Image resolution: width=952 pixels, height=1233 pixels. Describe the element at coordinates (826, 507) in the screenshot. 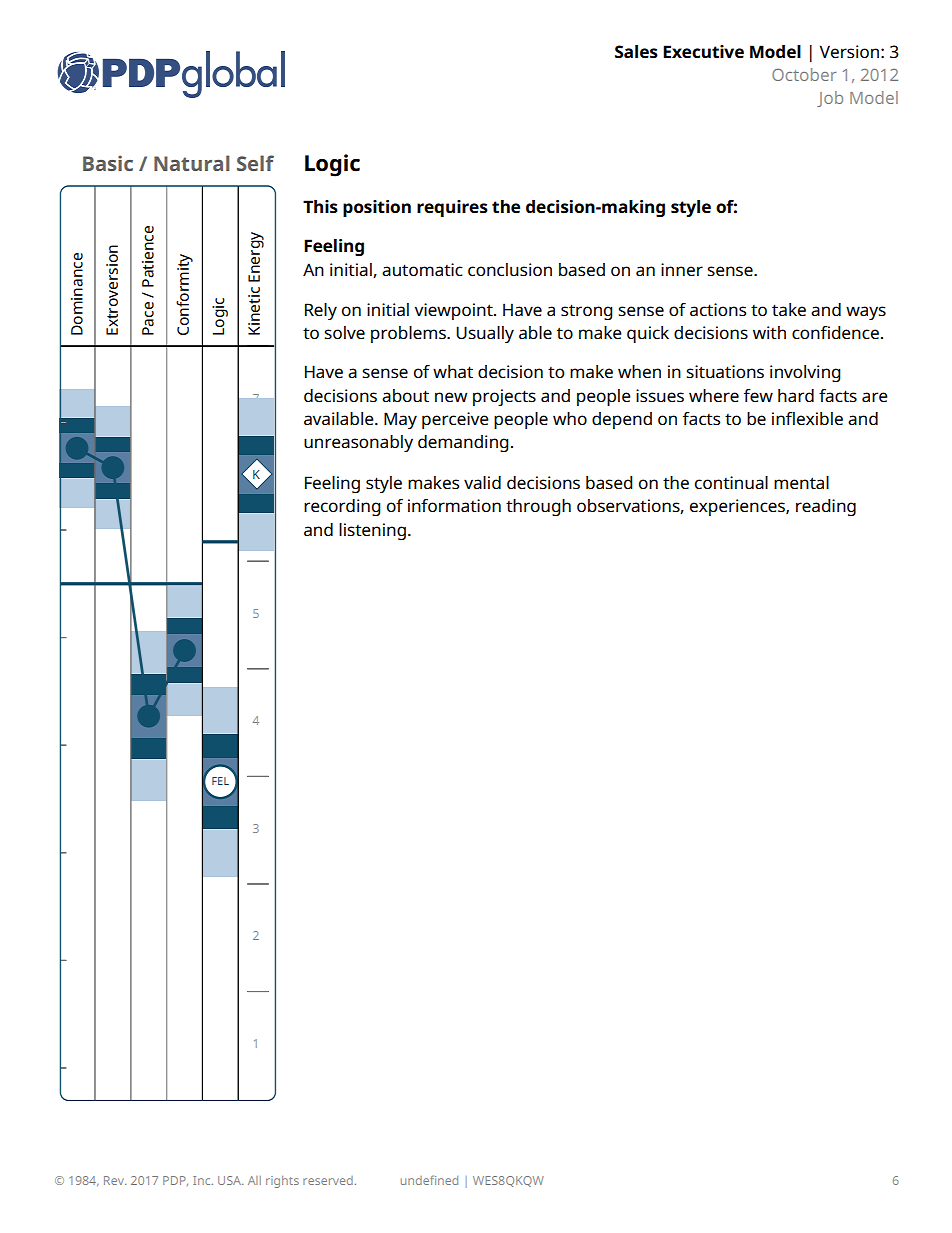

I see `reading` at that location.
